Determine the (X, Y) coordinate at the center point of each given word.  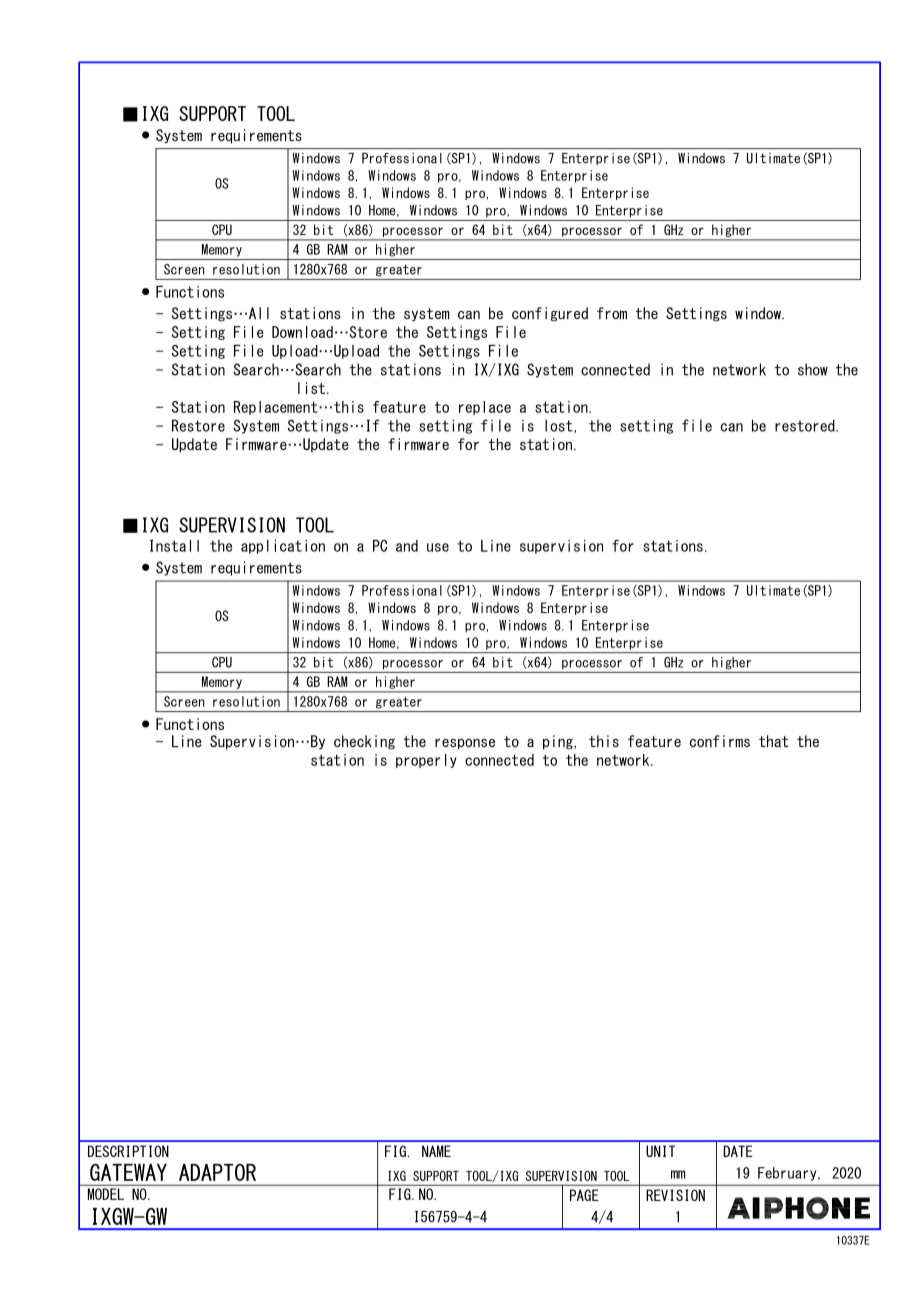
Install (174, 546)
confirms (720, 741)
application (283, 547)
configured (550, 314)
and (407, 546)
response (465, 744)
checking (364, 742)
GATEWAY (128, 1172)
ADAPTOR (217, 1172)
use (438, 547)
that (774, 741)
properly (426, 761)
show (813, 369)
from (612, 313)
